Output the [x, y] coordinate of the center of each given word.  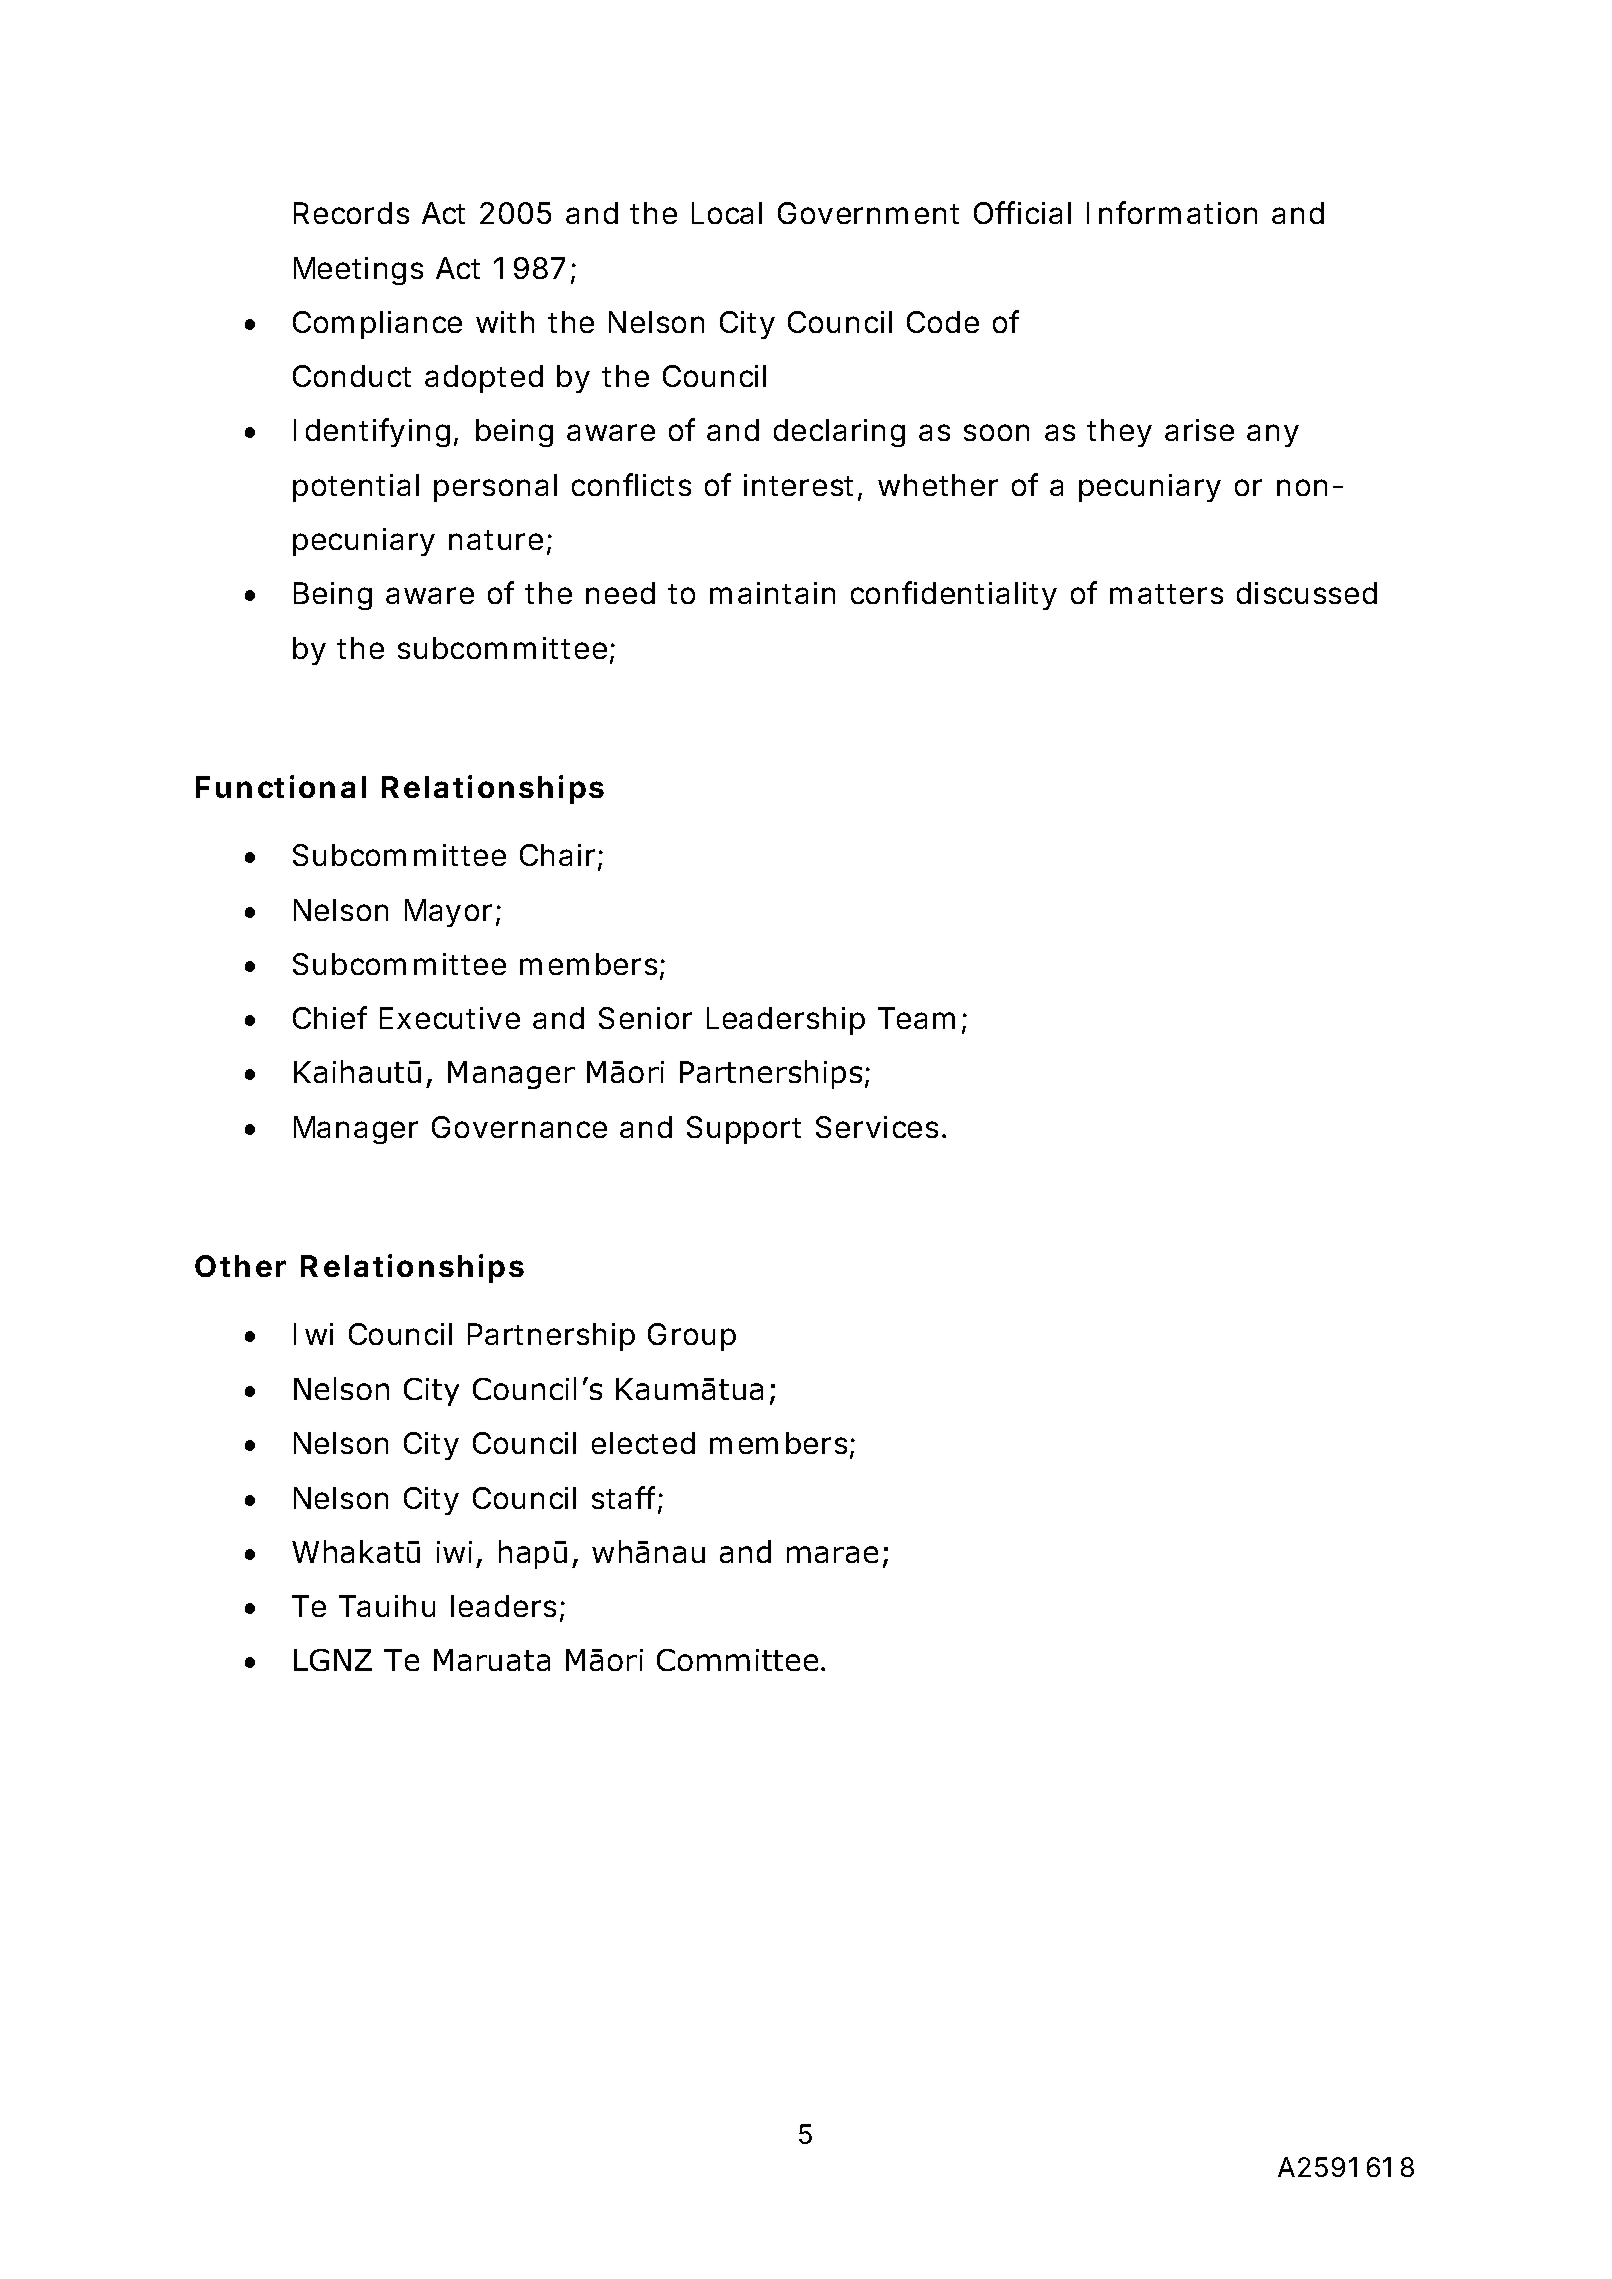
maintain [772, 593]
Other [240, 1266]
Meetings [358, 271]
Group [692, 1337]
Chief [330, 1017]
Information [1172, 212]
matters [1166, 594]
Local [727, 213]
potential [356, 488]
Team [916, 1018]
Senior [645, 1018]
